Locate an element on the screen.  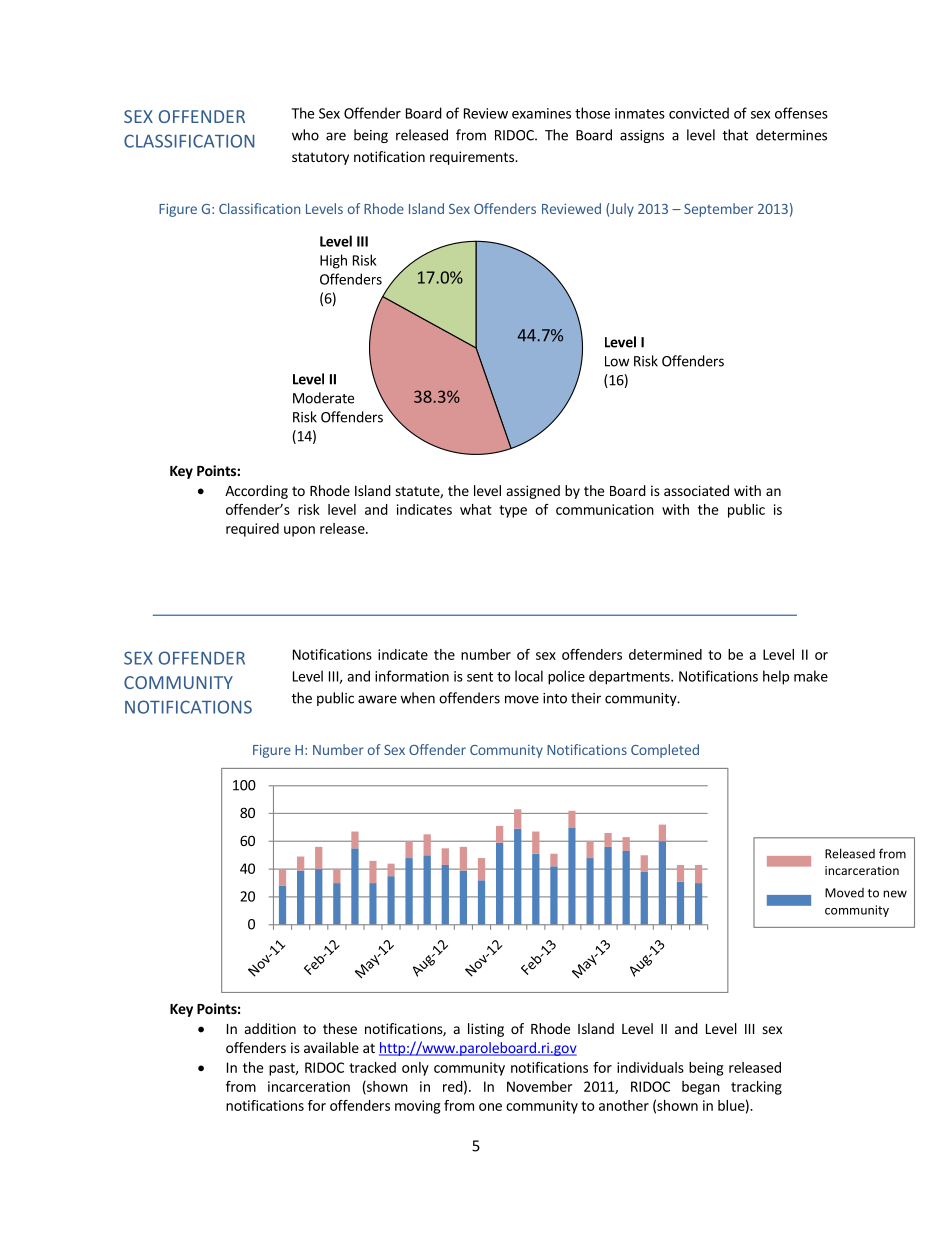
aware is located at coordinates (377, 699).
